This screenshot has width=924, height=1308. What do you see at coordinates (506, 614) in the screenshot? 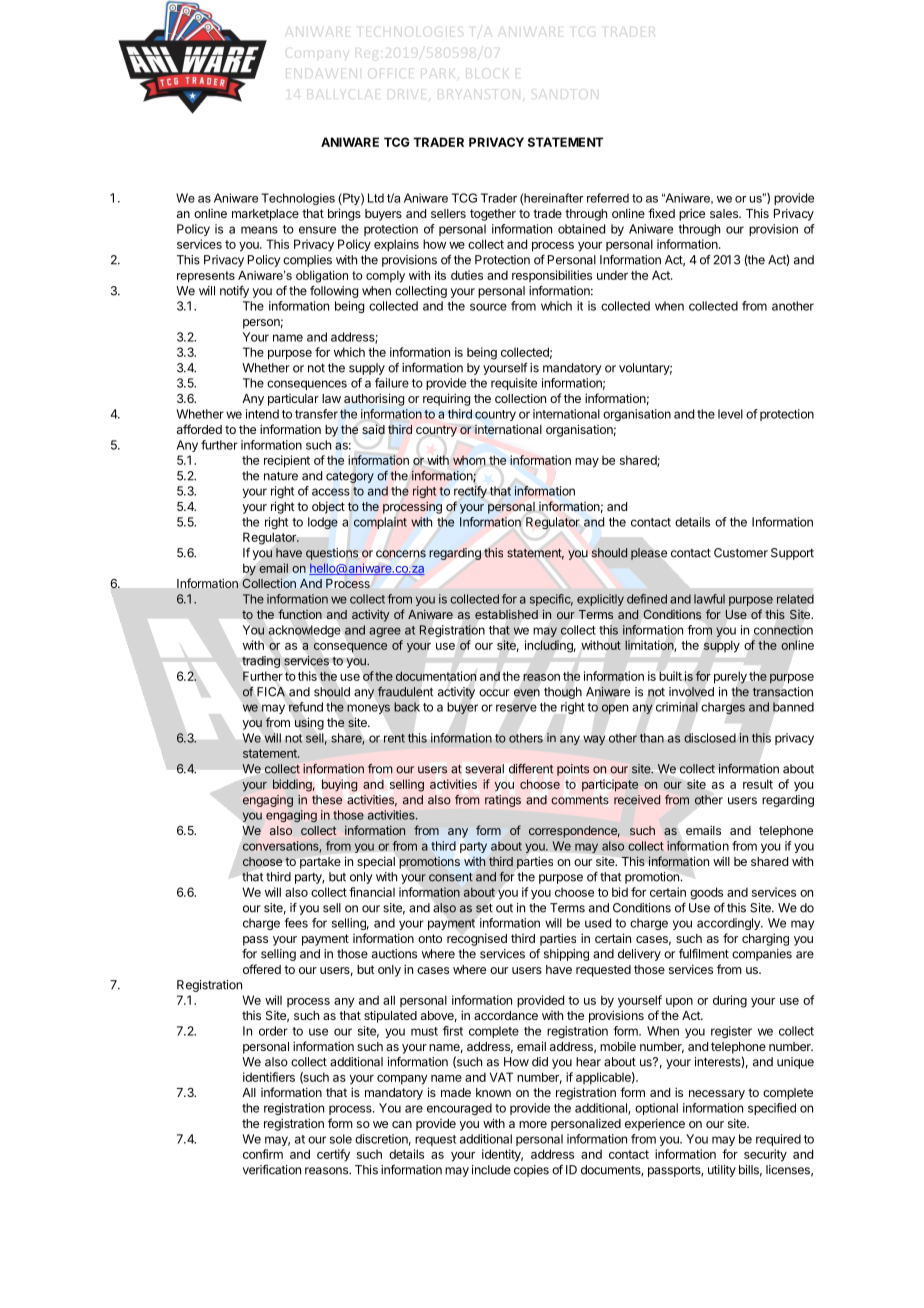
I see `established` at bounding box center [506, 614].
